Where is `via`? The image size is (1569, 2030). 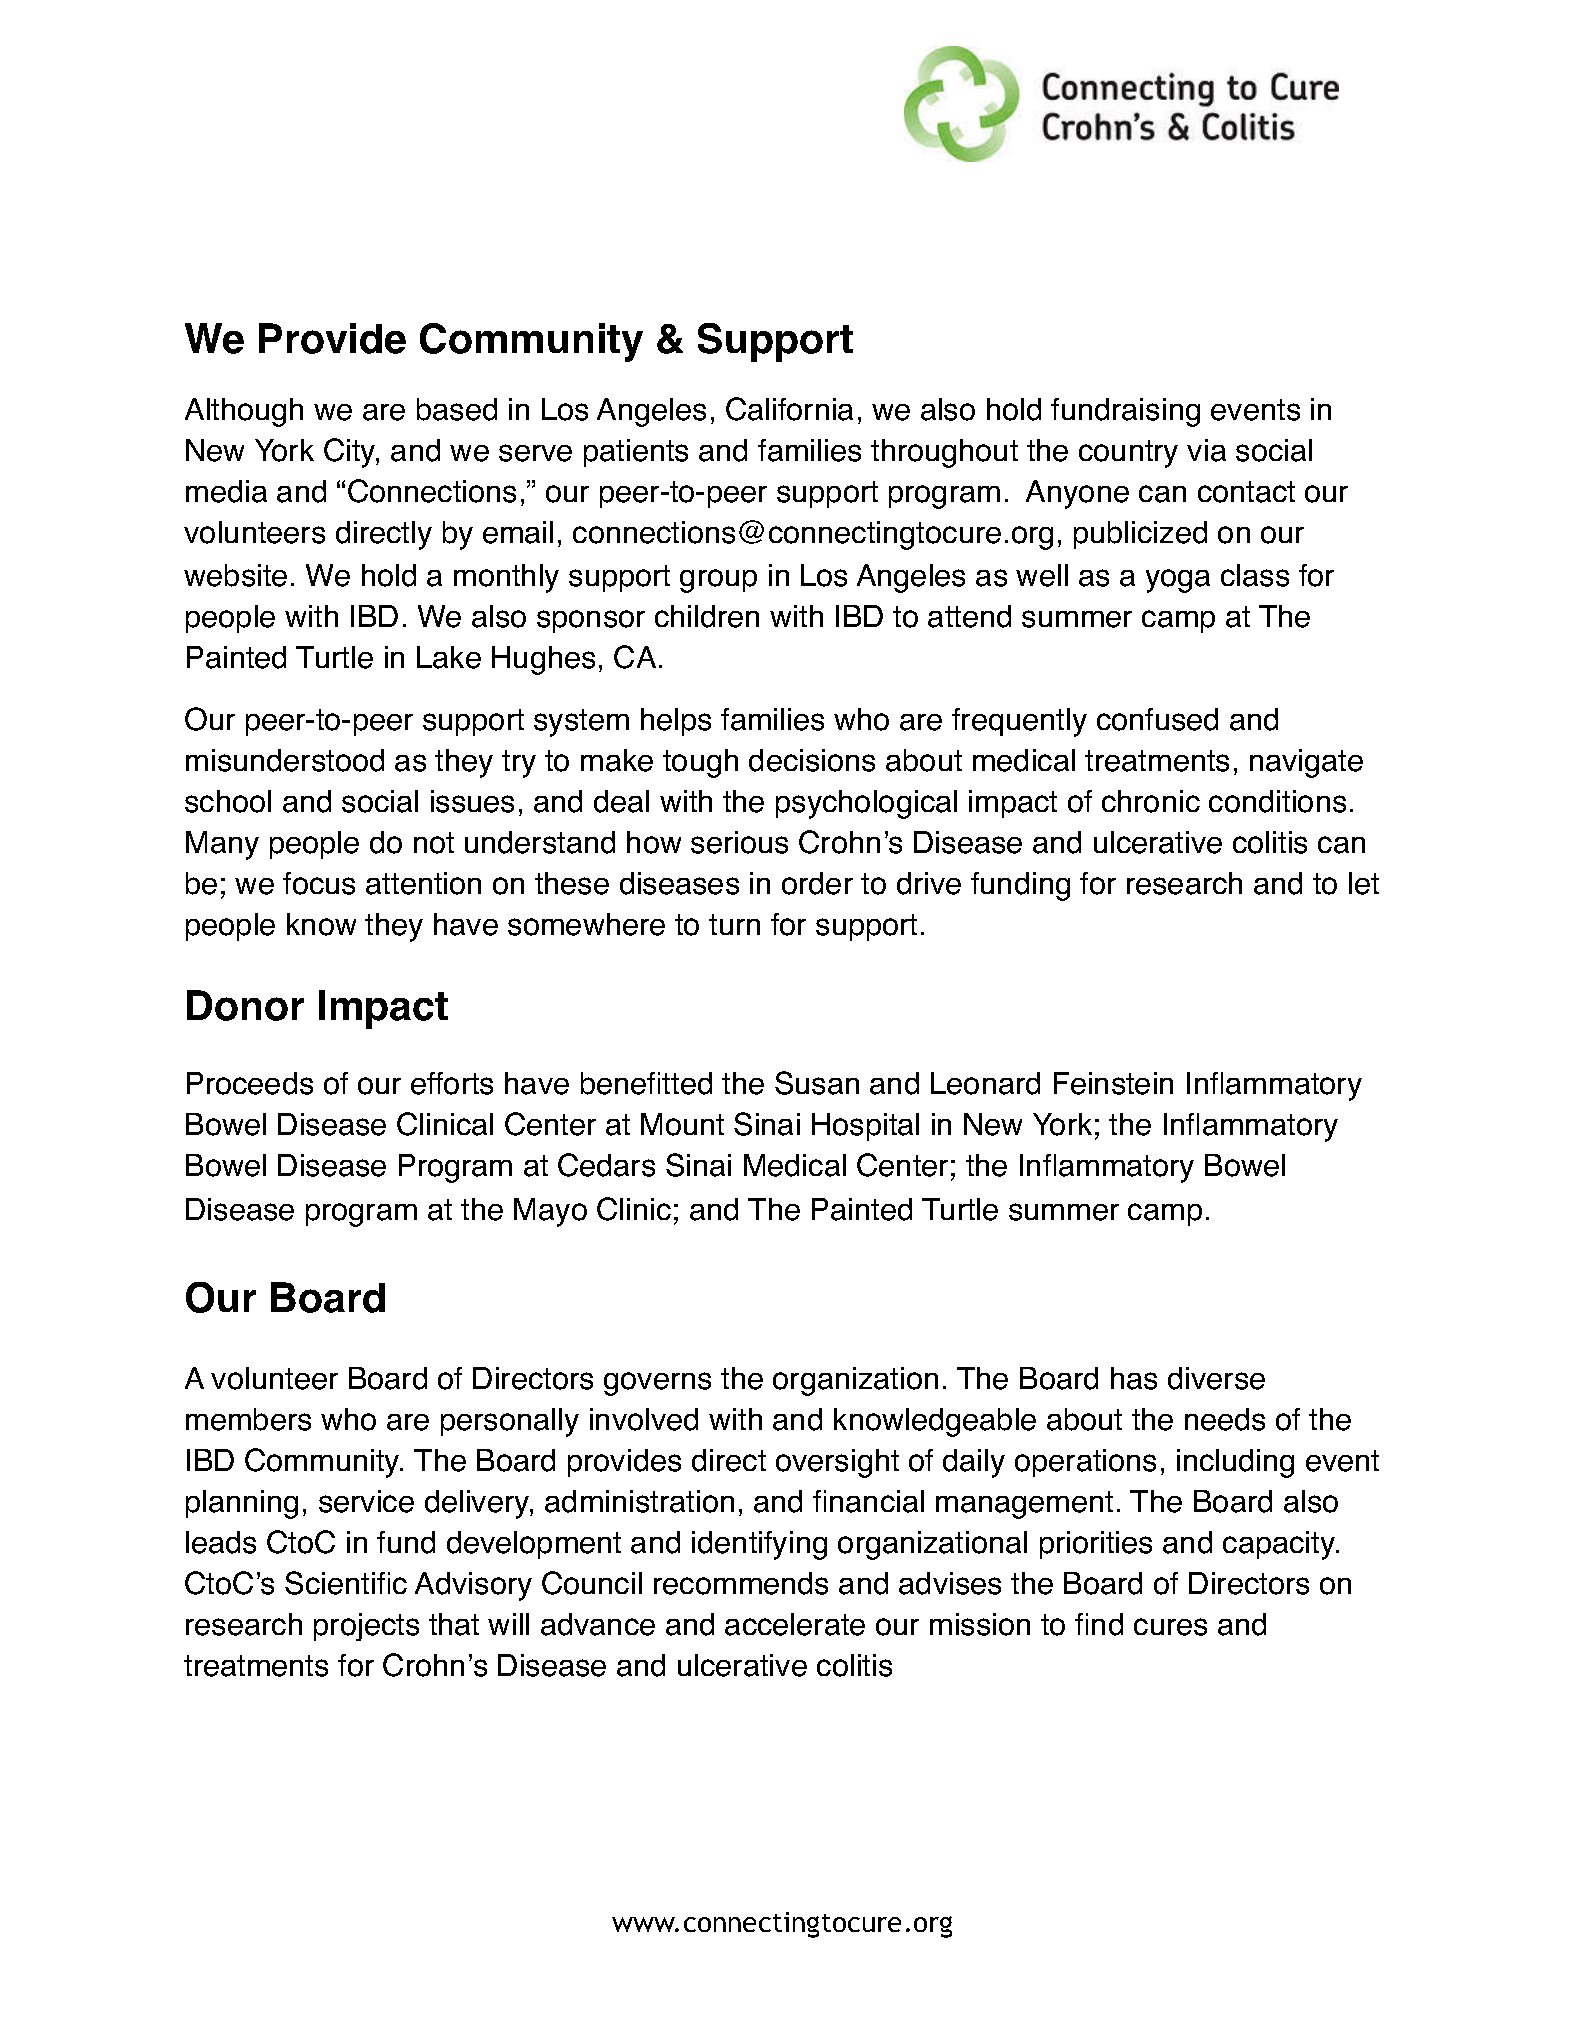
via is located at coordinates (1206, 450).
